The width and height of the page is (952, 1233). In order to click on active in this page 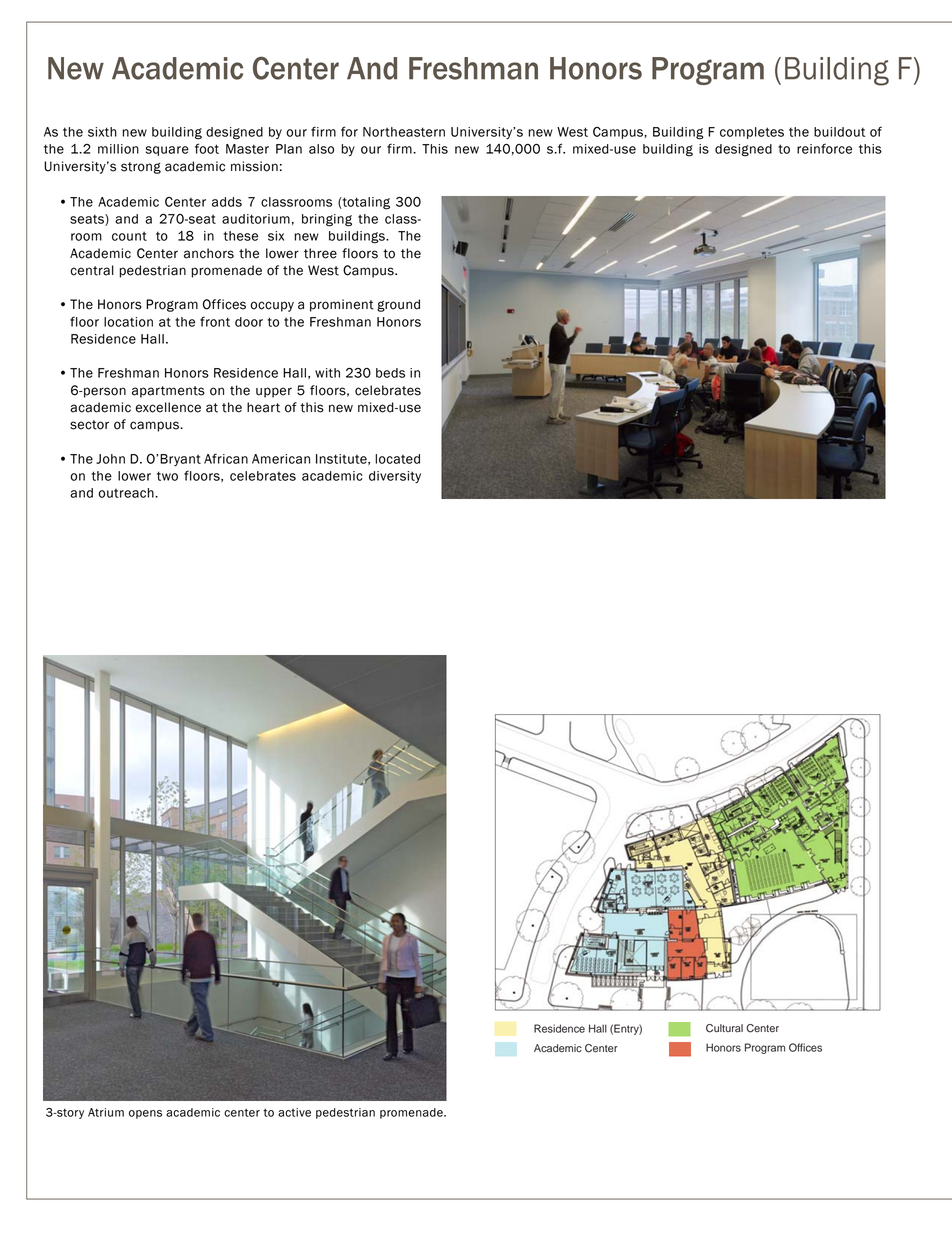, I will do `click(294, 1112)`.
